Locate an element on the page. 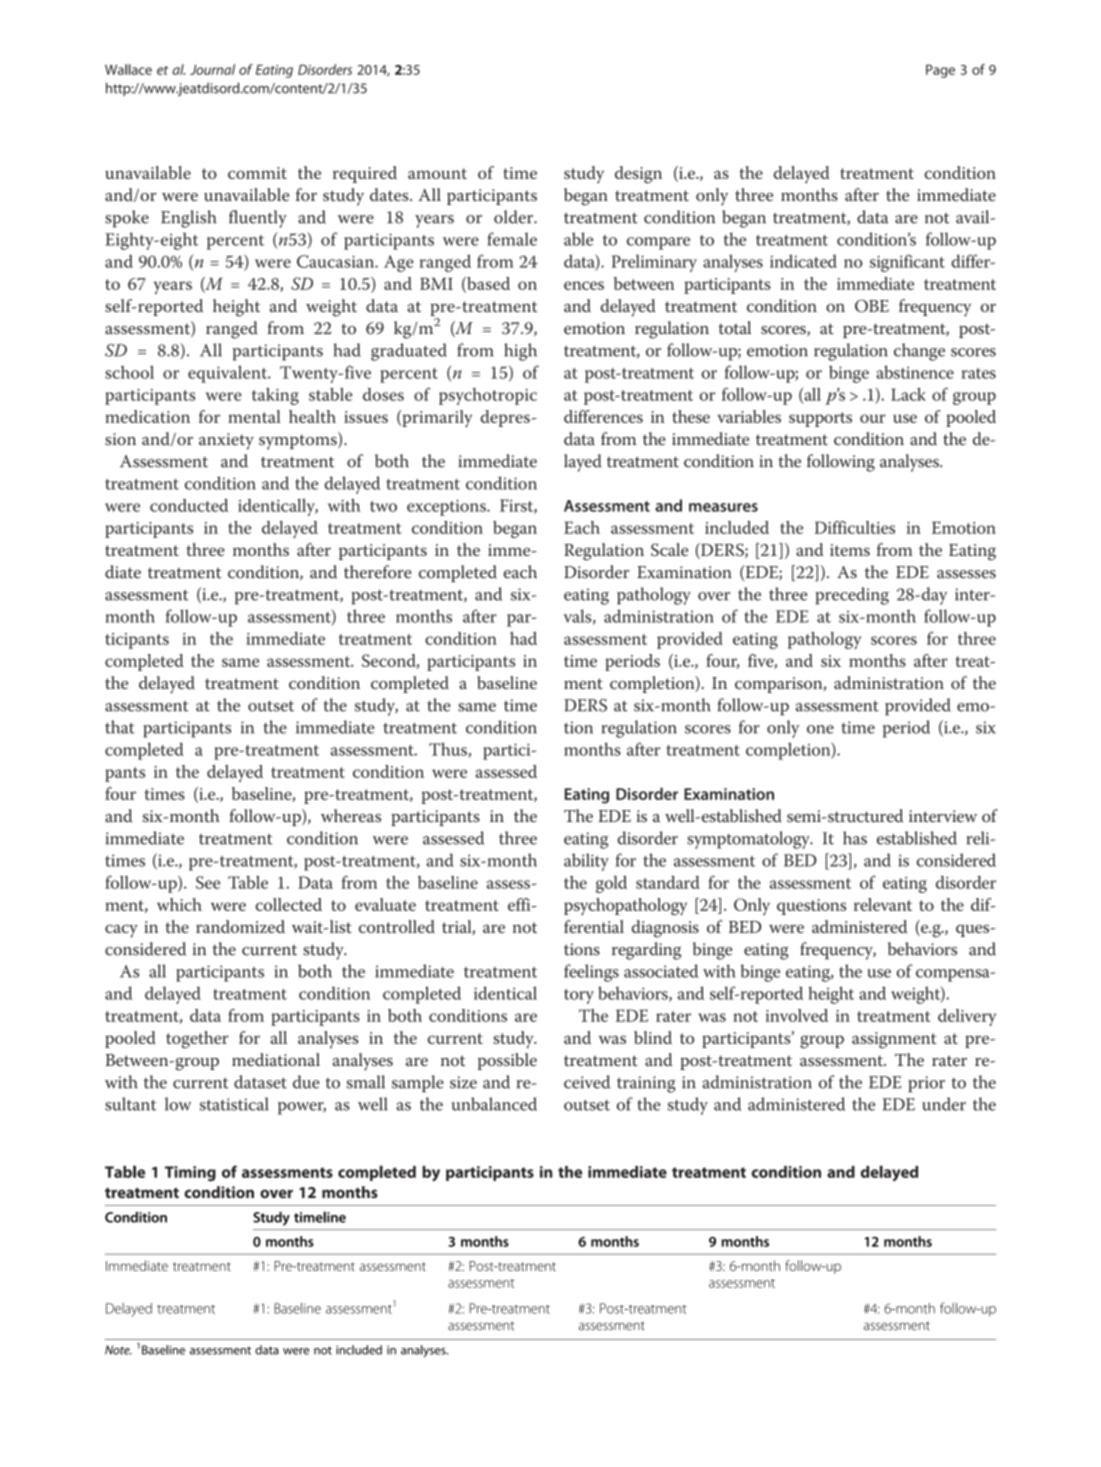 Image resolution: width=1101 pixels, height=1467 pixels. under is located at coordinates (944, 1104).
